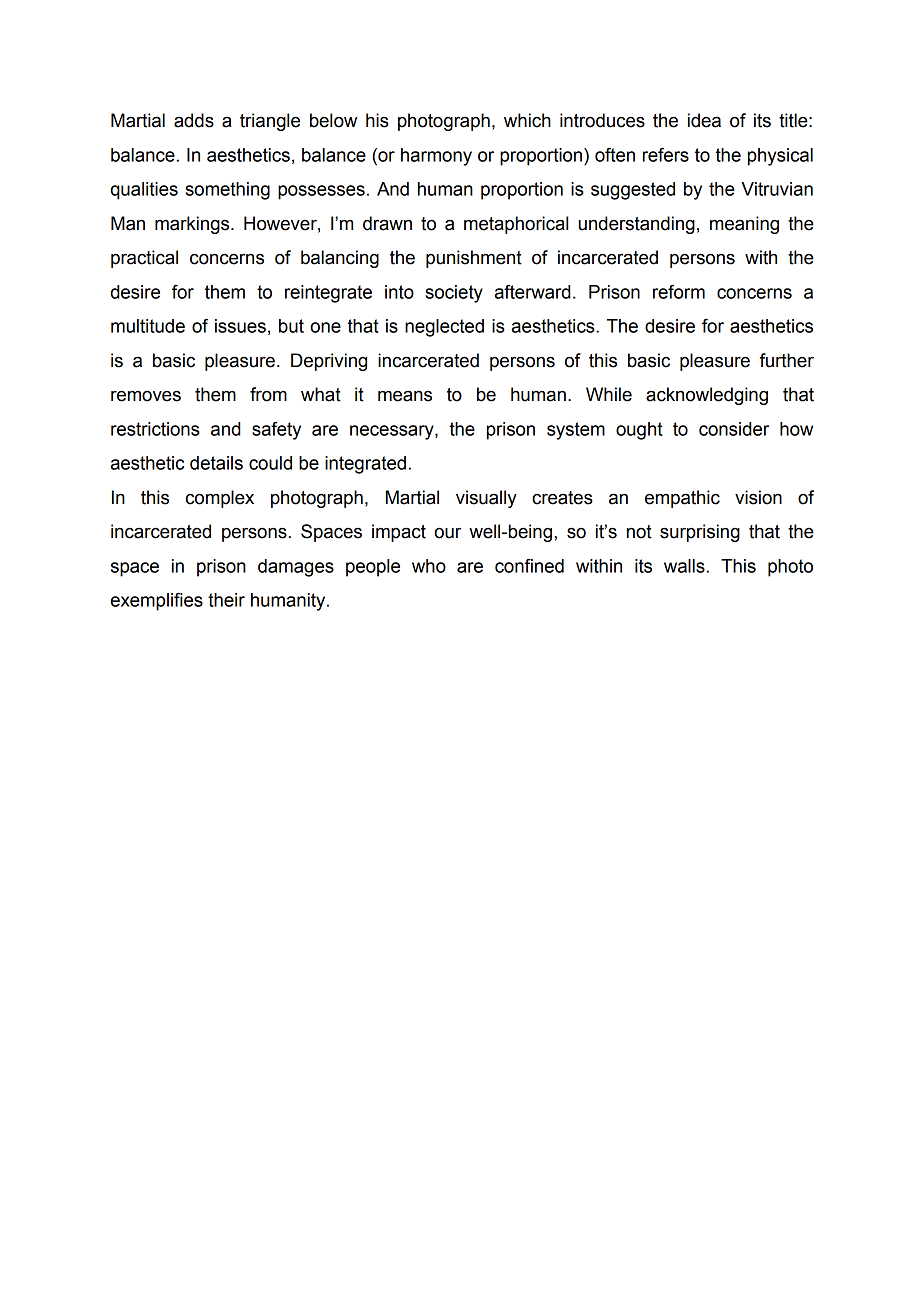 Image resolution: width=924 pixels, height=1308 pixels. Describe the element at coordinates (226, 600) in the image. I see `their` at that location.
